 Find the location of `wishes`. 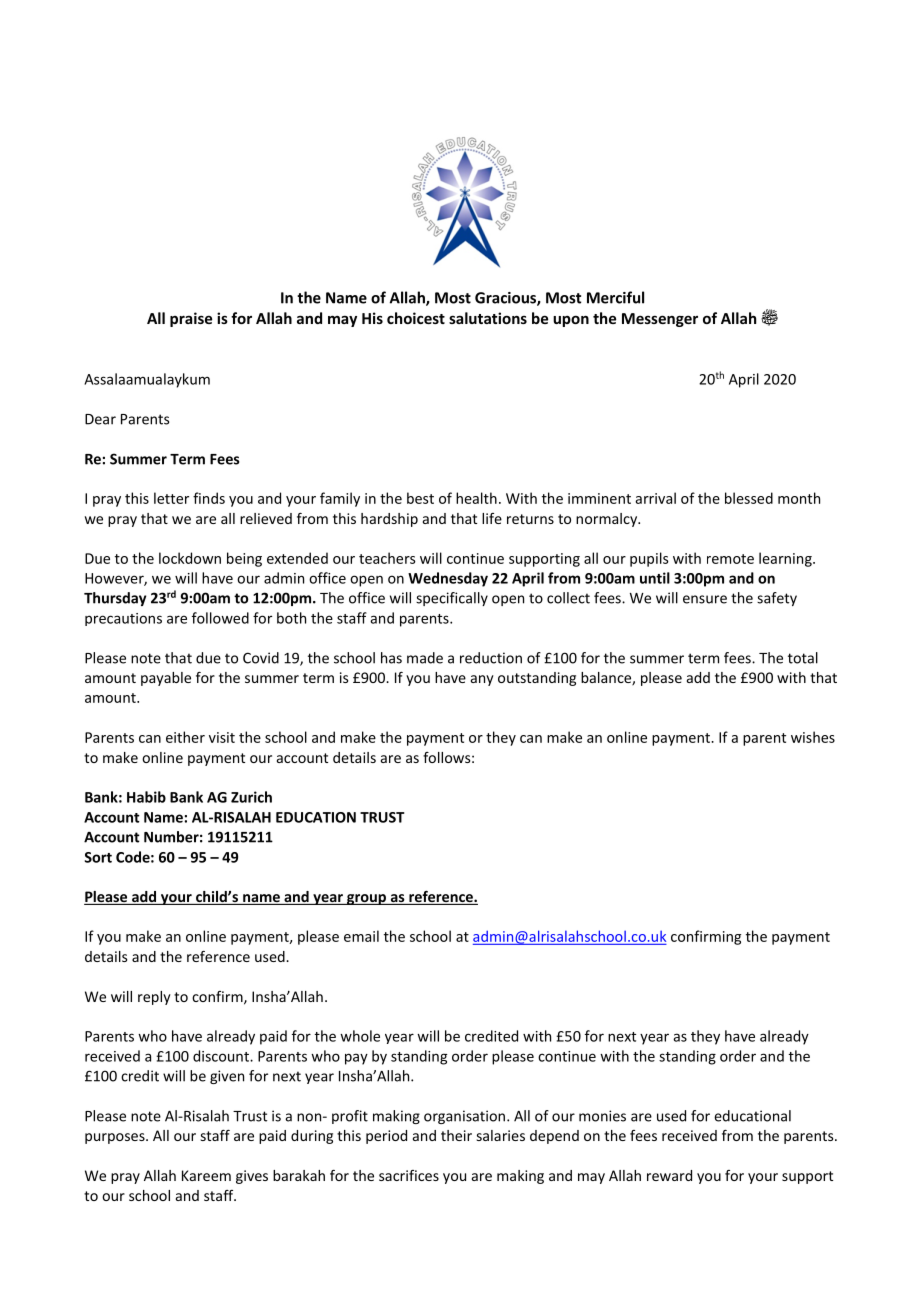

wishes is located at coordinates (813, 737).
